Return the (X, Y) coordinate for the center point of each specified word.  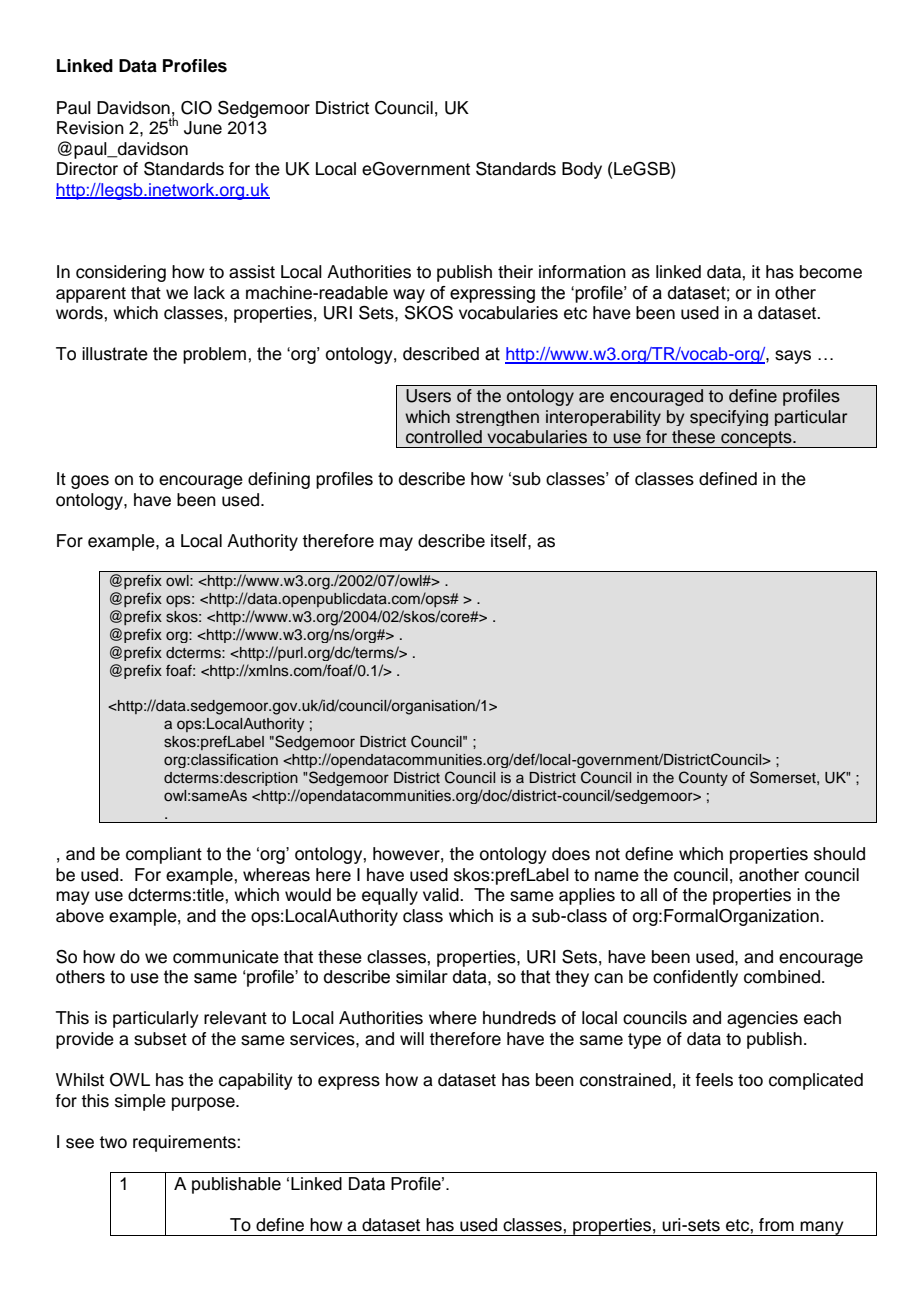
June (203, 128)
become (831, 272)
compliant (164, 855)
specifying (729, 418)
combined (782, 977)
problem (216, 355)
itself (510, 541)
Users (428, 396)
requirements (185, 1143)
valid (442, 895)
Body (582, 170)
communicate (226, 957)
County (703, 778)
